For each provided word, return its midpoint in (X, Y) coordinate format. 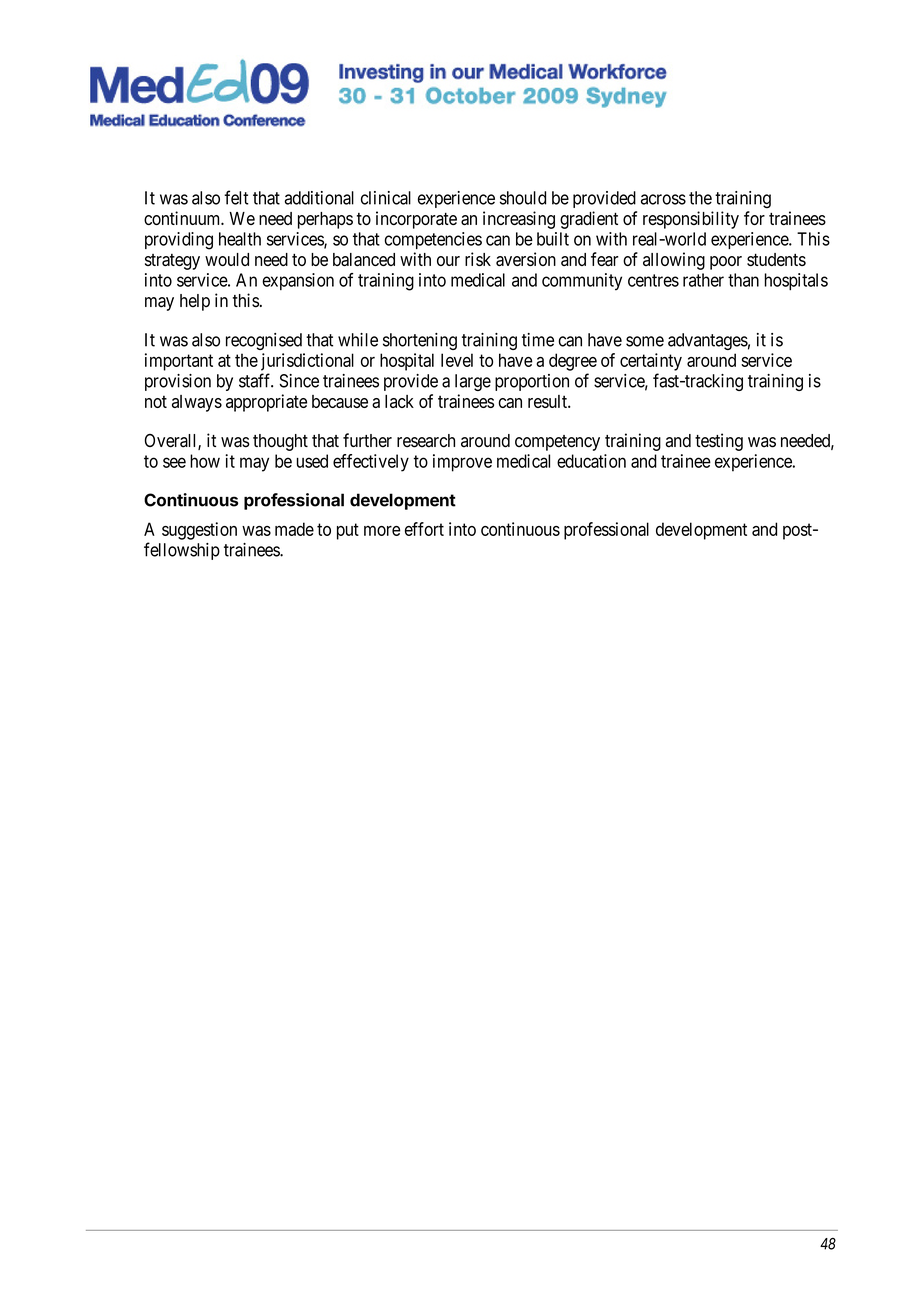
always (197, 403)
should (523, 198)
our (448, 261)
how (205, 461)
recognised (264, 341)
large (473, 382)
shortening (420, 341)
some (645, 341)
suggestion (199, 531)
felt (236, 197)
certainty (651, 362)
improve (462, 463)
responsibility (691, 220)
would (227, 259)
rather (703, 280)
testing (719, 442)
